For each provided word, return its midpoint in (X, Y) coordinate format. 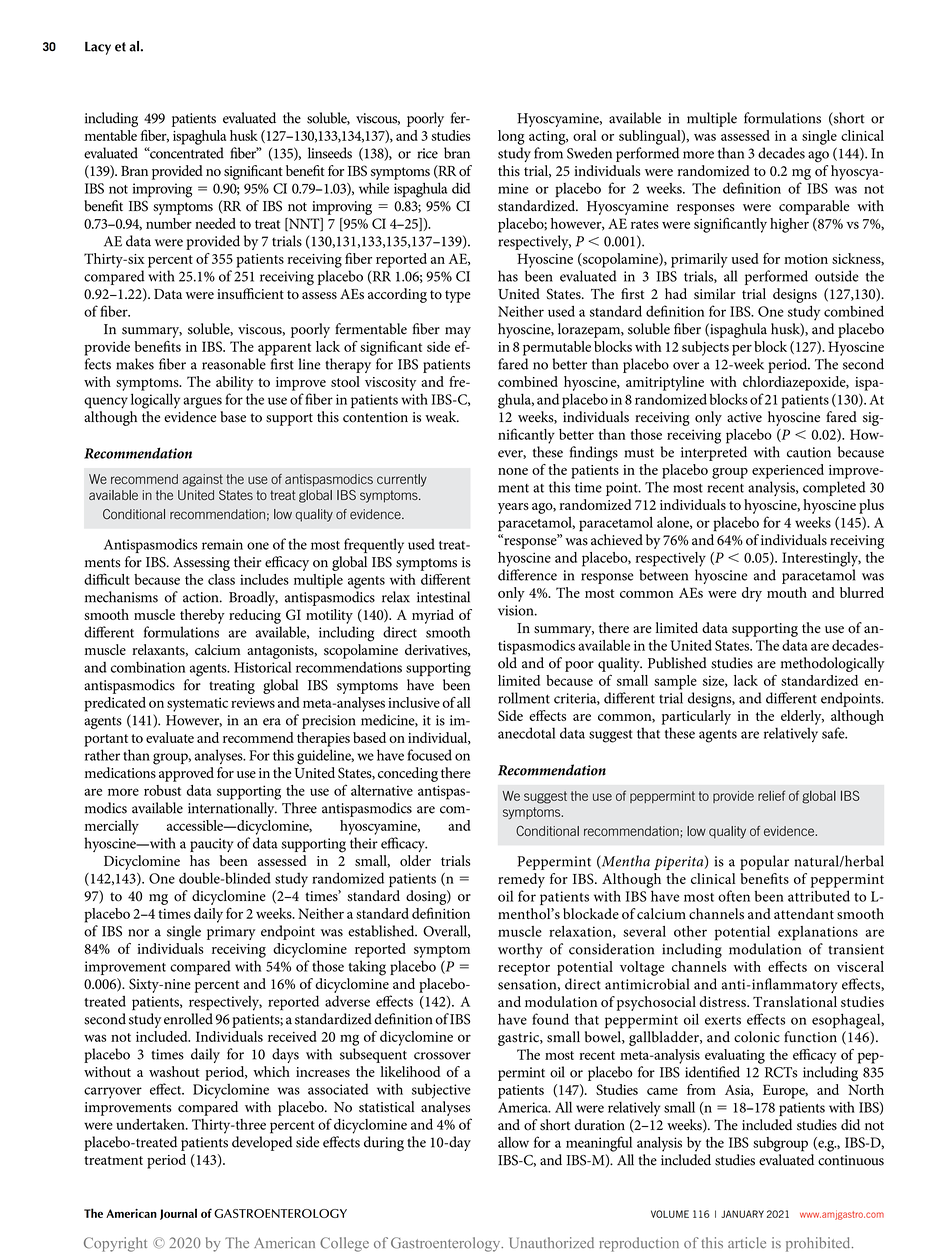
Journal (178, 1214)
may (458, 332)
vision (517, 610)
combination (148, 667)
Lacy (98, 48)
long (511, 137)
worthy (520, 950)
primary (231, 933)
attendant (804, 913)
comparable (814, 207)
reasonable (234, 364)
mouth (787, 592)
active (744, 417)
